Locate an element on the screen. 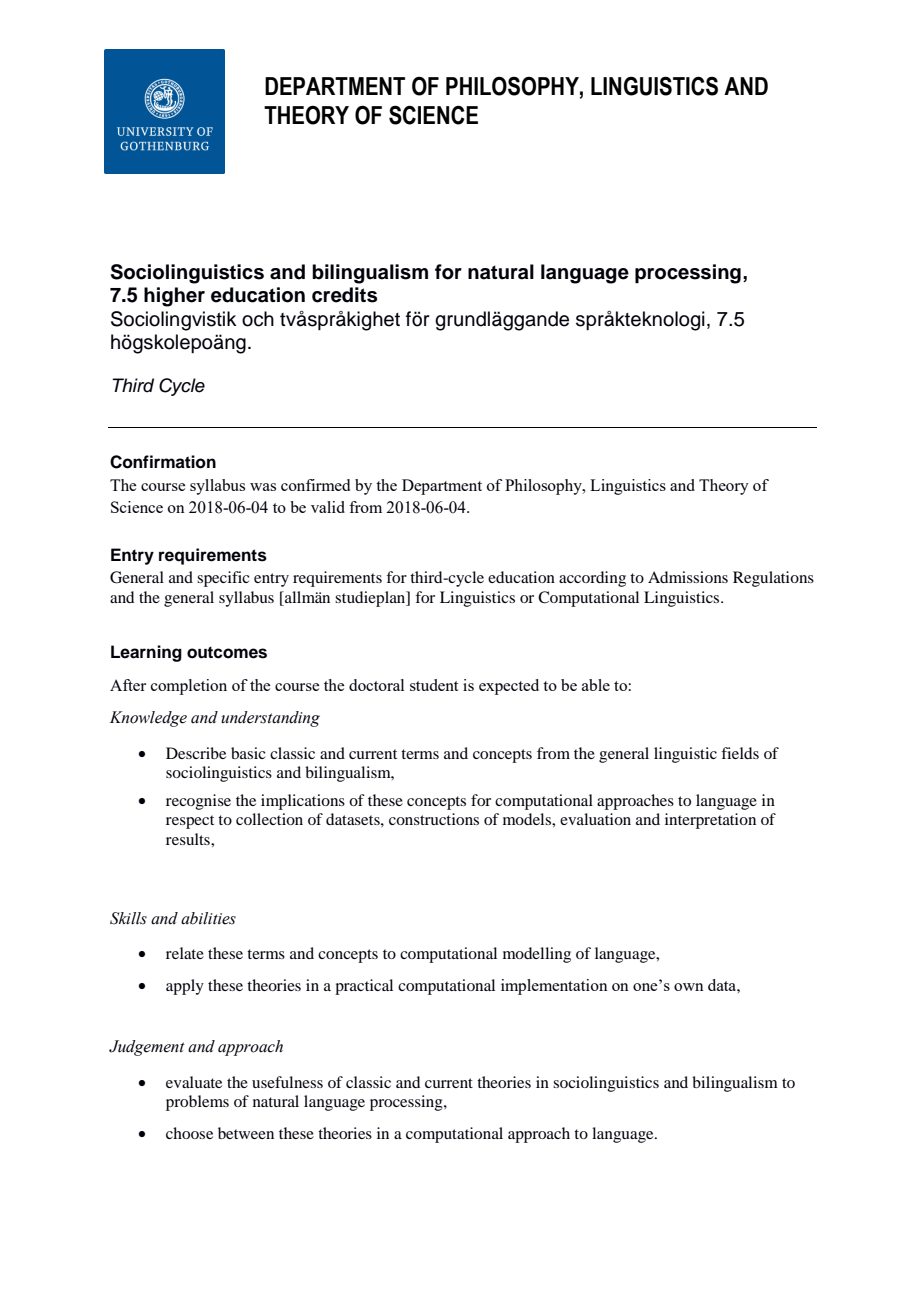 The image size is (924, 1308). completion is located at coordinates (189, 687).
